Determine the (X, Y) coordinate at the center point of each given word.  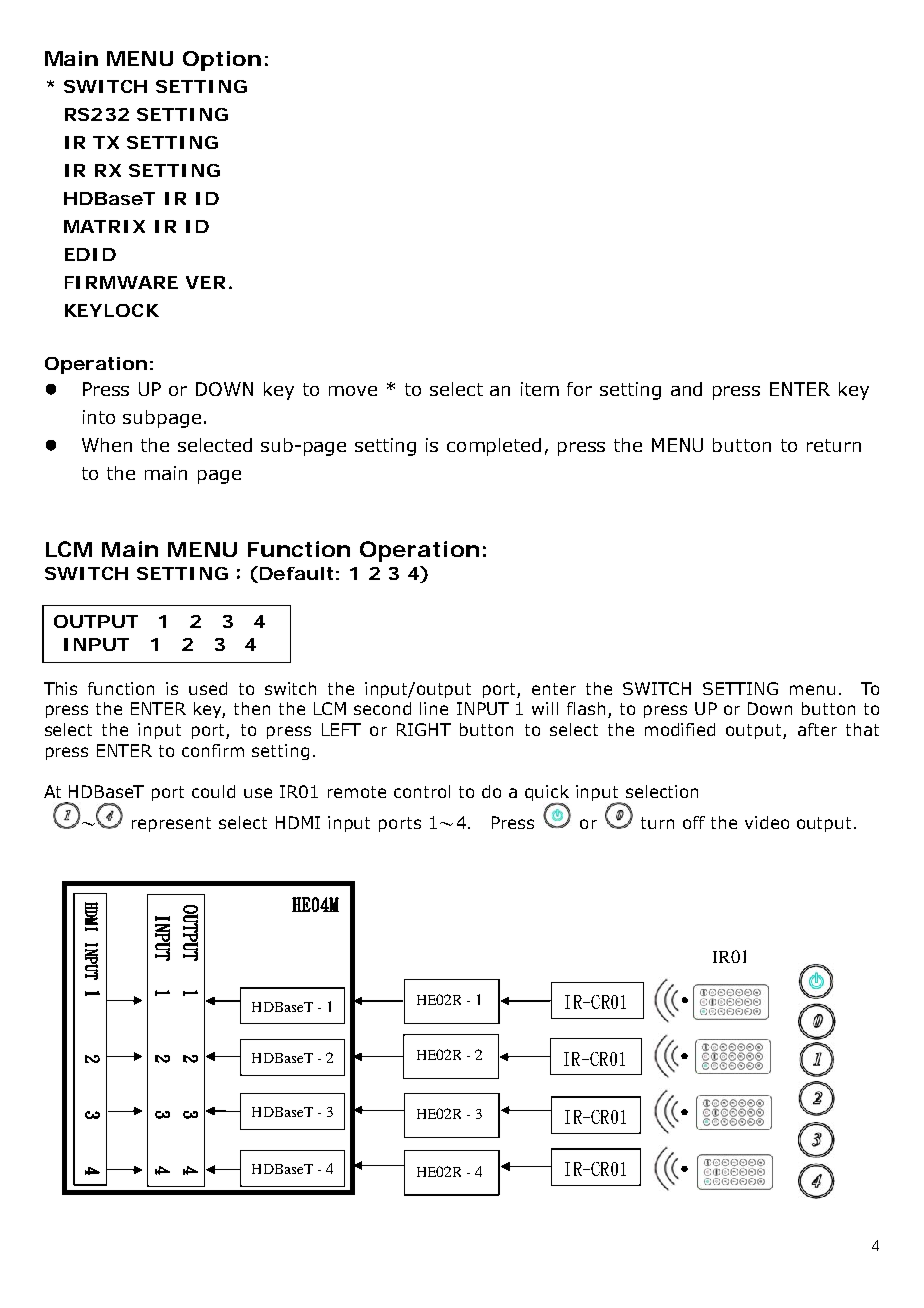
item (540, 389)
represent (171, 824)
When (107, 445)
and (686, 389)
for (579, 389)
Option (220, 61)
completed (494, 447)
